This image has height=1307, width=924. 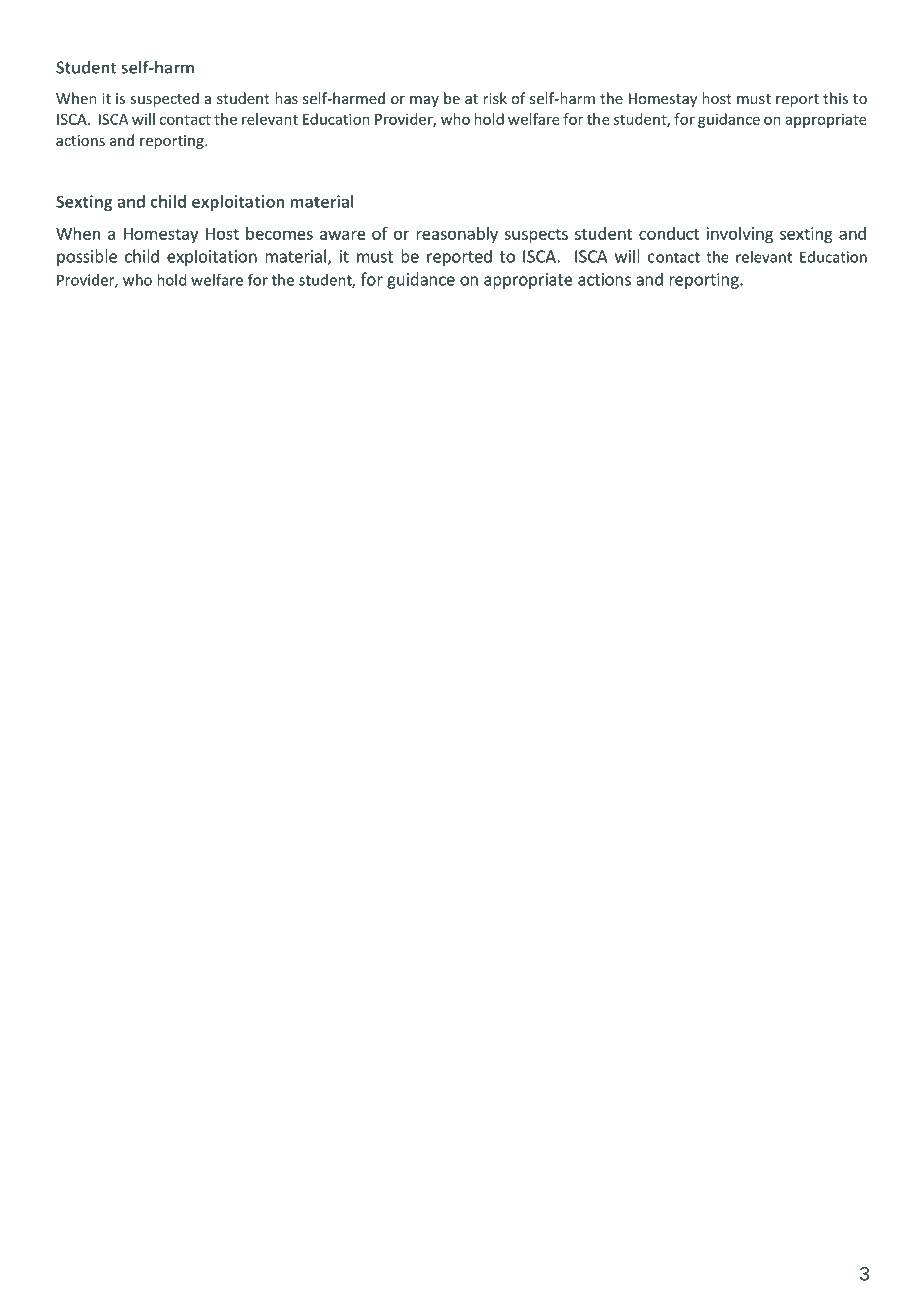 What do you see at coordinates (87, 257) in the image?
I see `possible` at bounding box center [87, 257].
